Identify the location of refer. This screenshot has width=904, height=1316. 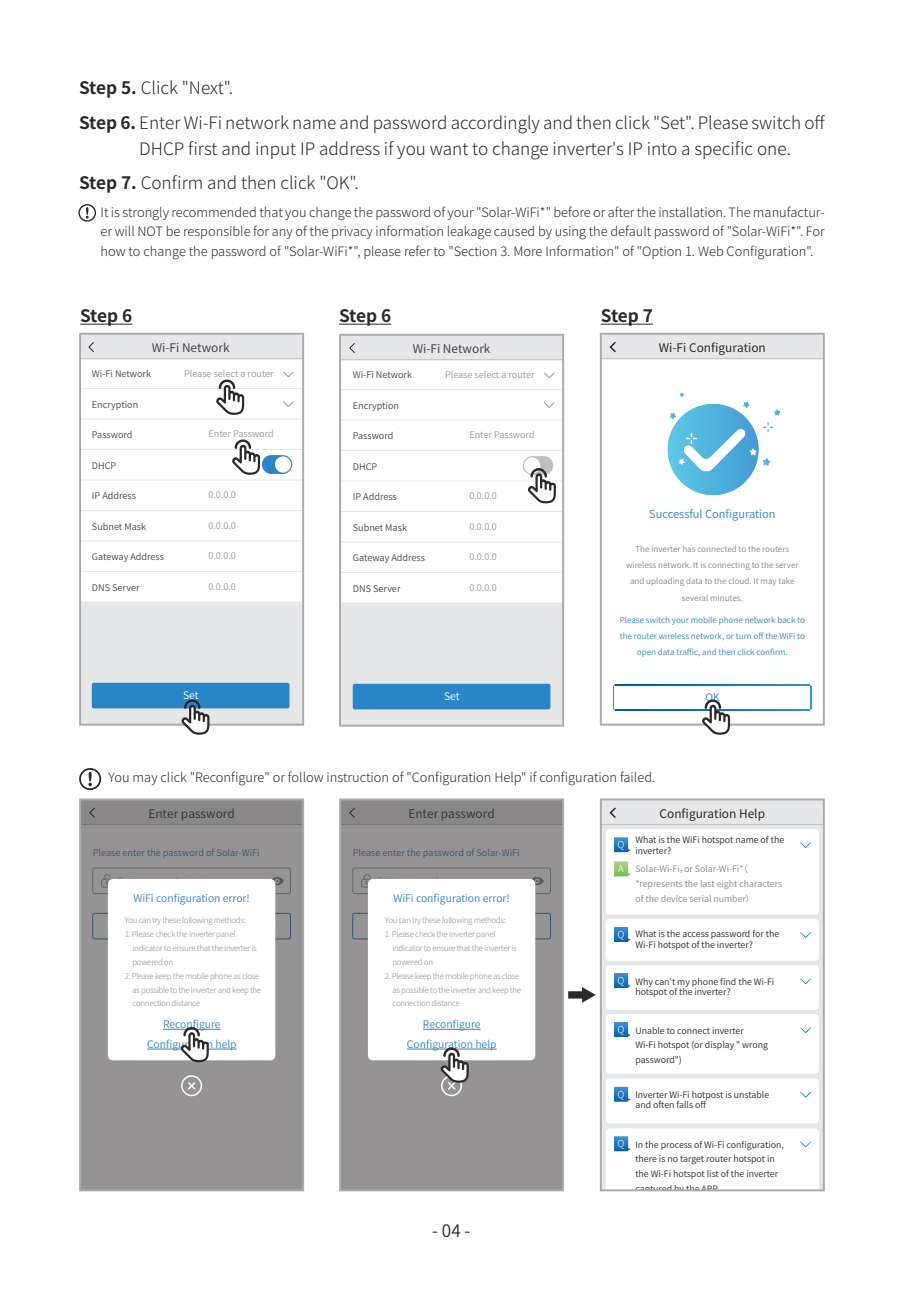
(418, 250).
